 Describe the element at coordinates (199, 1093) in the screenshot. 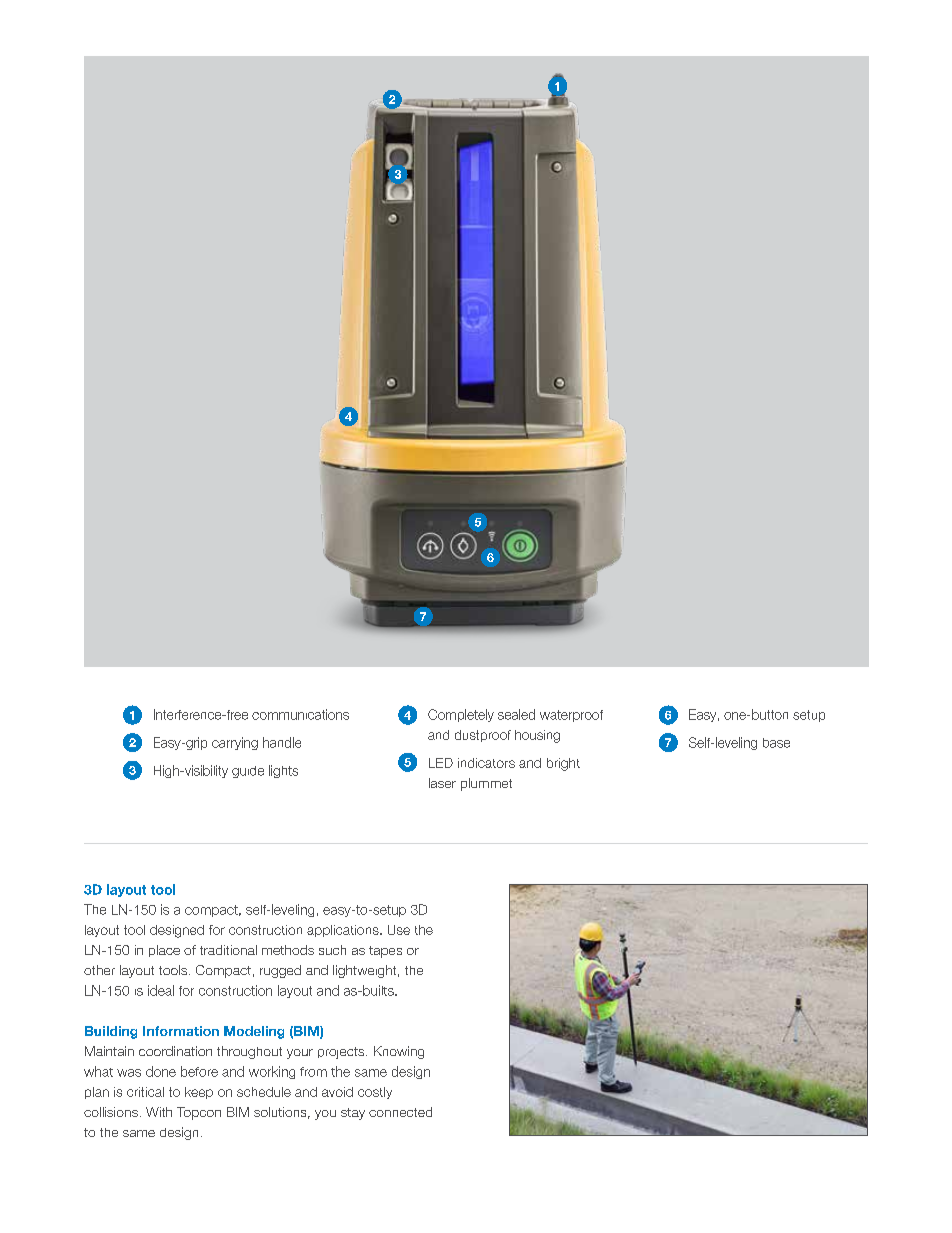

I see `keep` at that location.
